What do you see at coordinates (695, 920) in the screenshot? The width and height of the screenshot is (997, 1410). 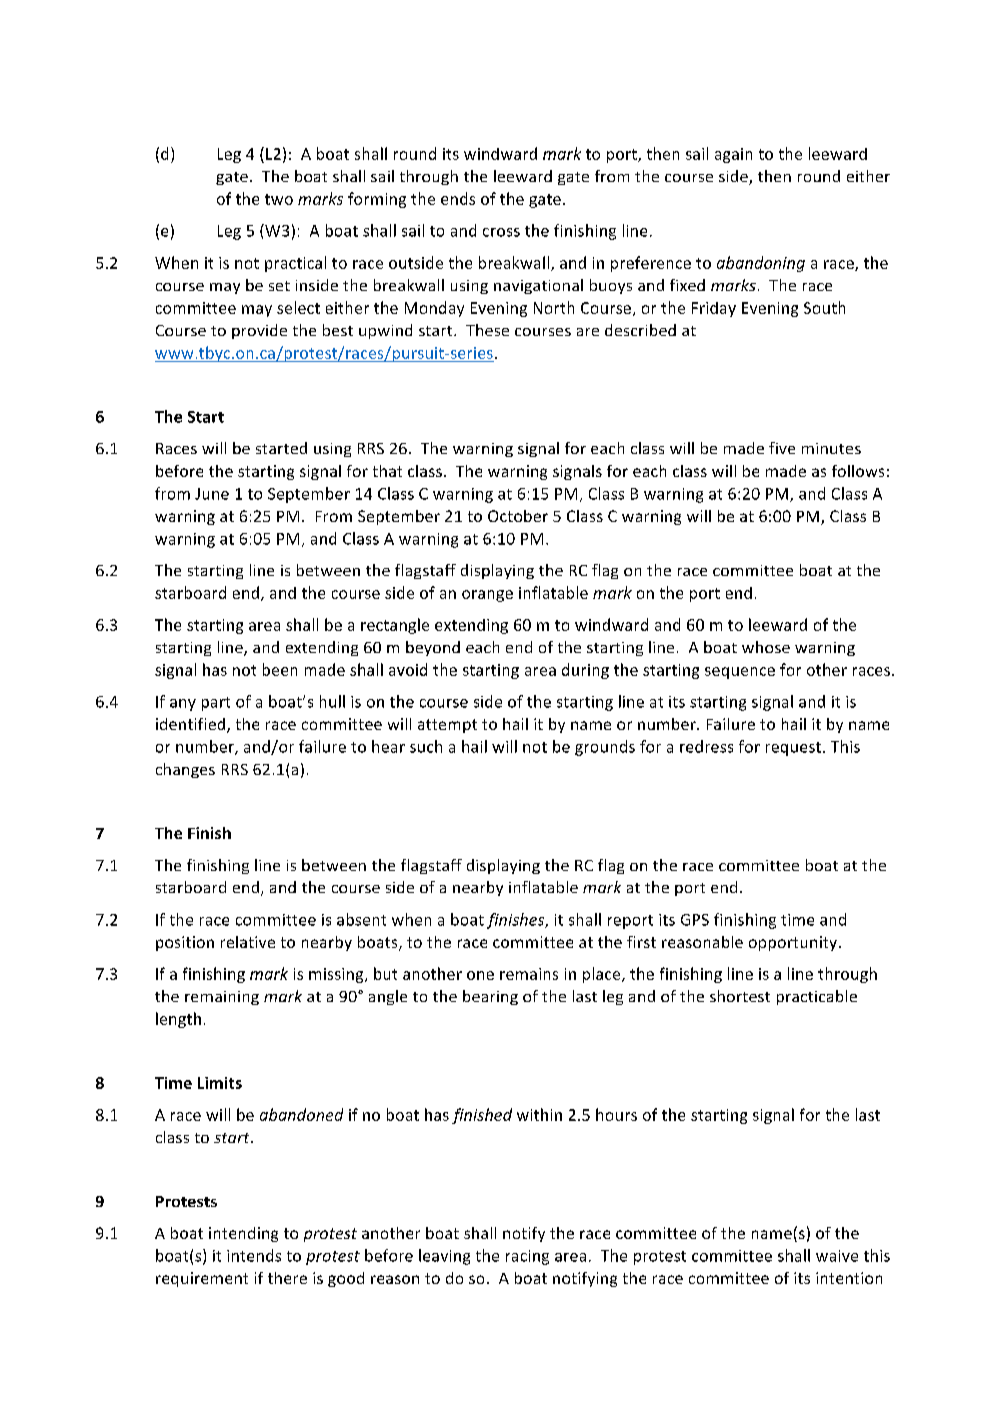 I see `GPS` at bounding box center [695, 920].
